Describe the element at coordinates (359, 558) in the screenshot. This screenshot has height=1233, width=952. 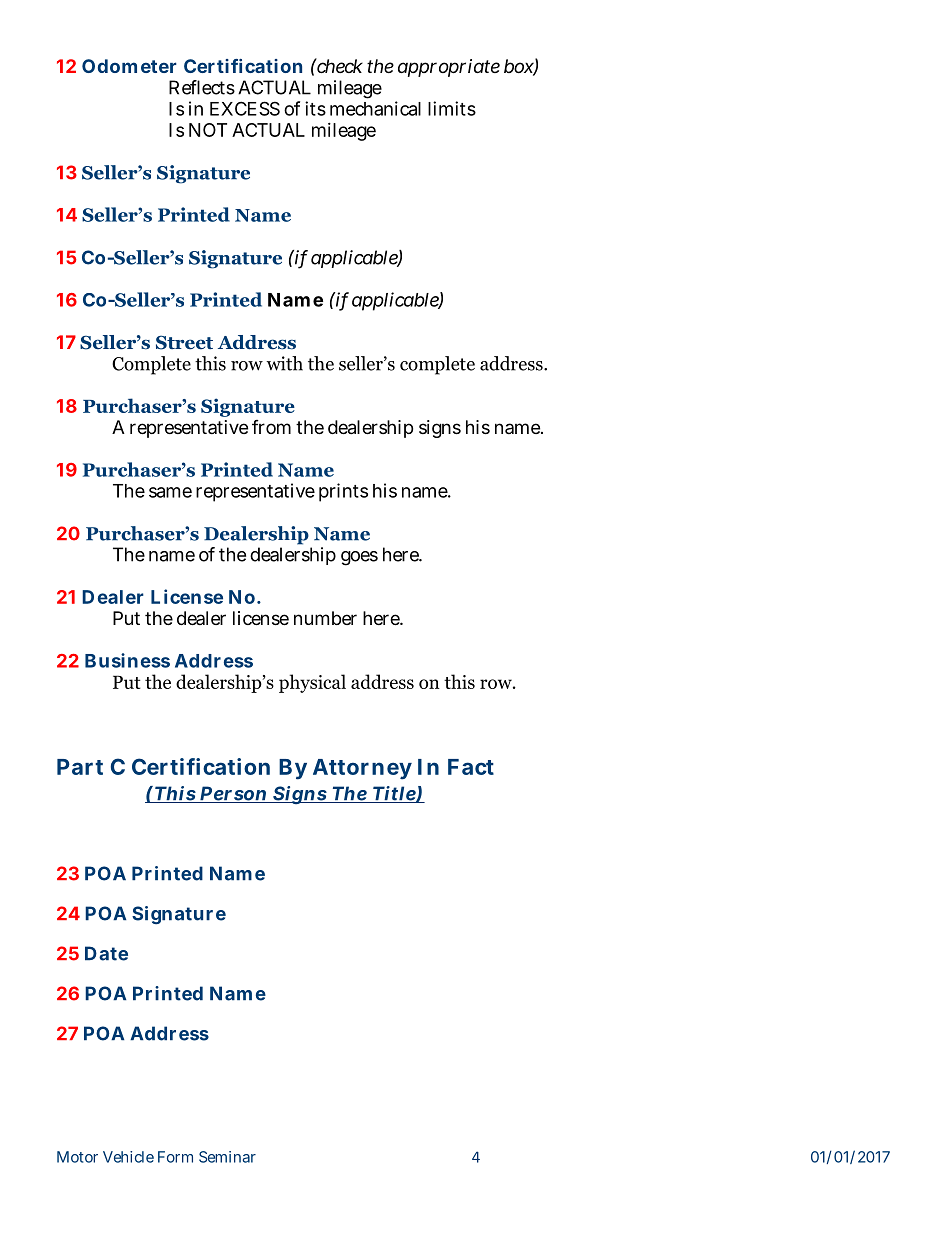
I see `goes` at that location.
